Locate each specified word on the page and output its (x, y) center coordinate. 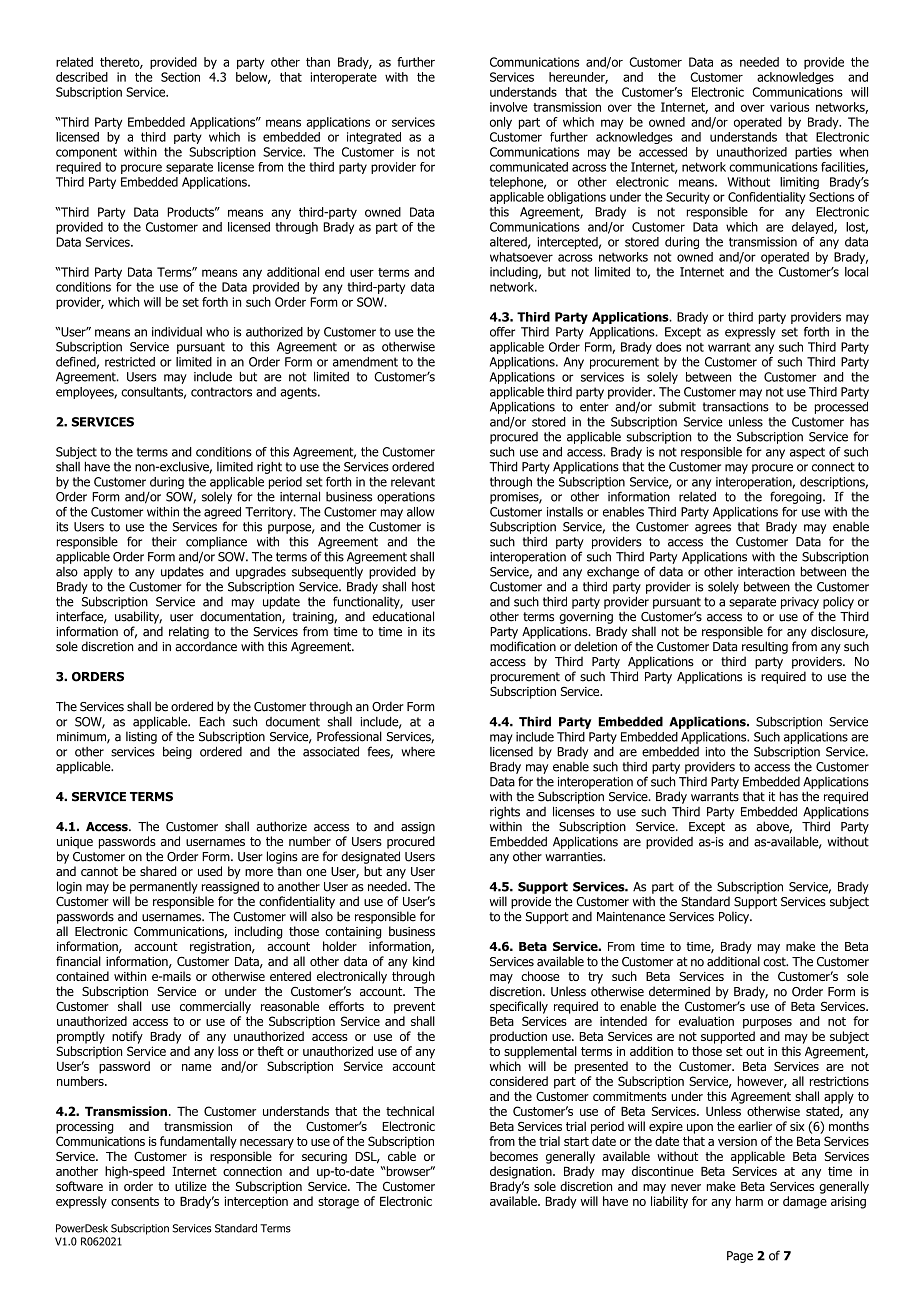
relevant (413, 482)
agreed (222, 513)
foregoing (797, 497)
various (789, 107)
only (501, 123)
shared (158, 871)
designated (370, 857)
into (715, 752)
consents (135, 1201)
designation (522, 1172)
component (86, 153)
